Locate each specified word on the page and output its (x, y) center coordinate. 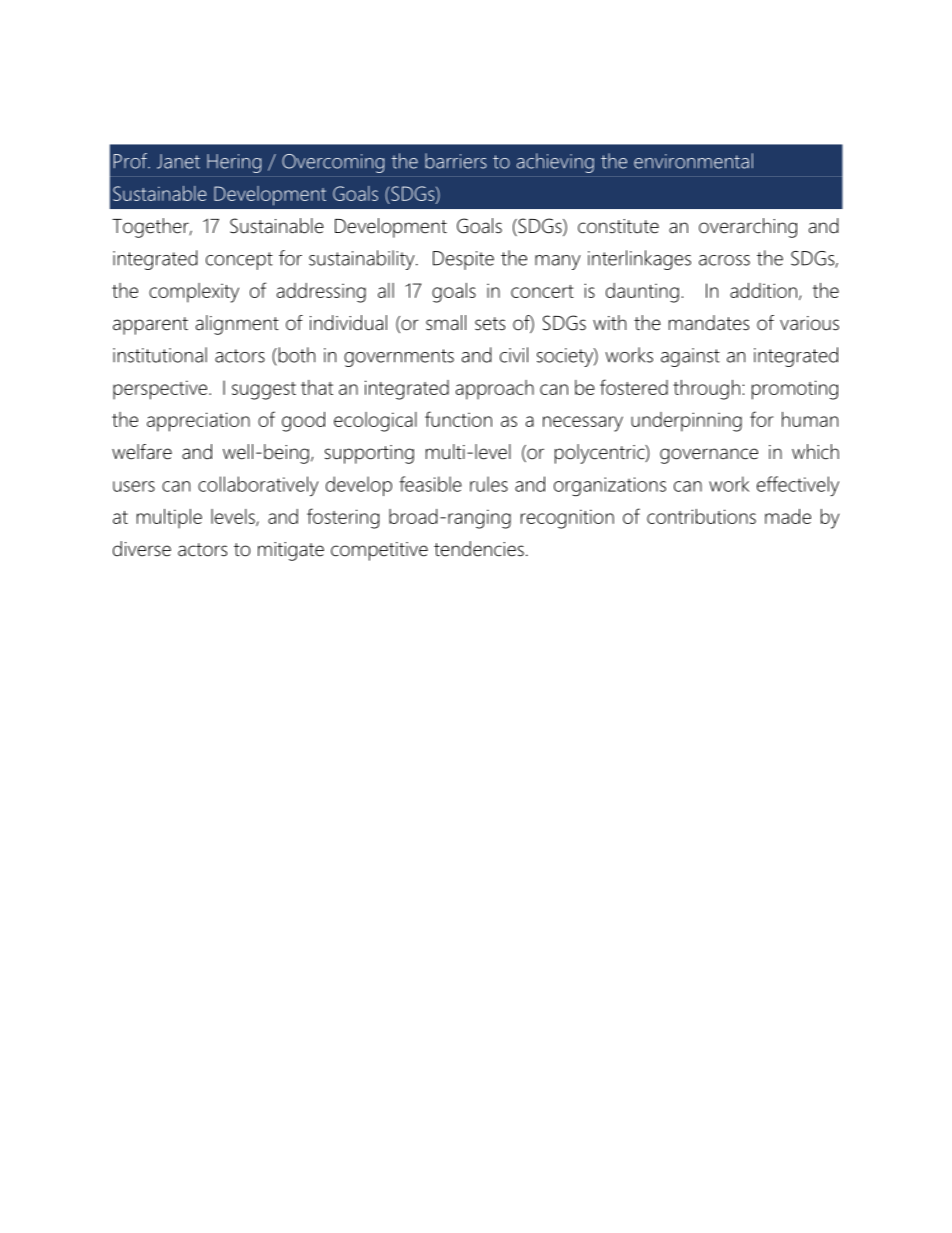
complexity (194, 293)
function (458, 419)
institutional (160, 355)
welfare (142, 452)
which (815, 452)
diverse (142, 549)
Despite (463, 260)
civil (514, 355)
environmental (693, 161)
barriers (456, 161)
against (690, 357)
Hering (234, 163)
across (724, 260)
